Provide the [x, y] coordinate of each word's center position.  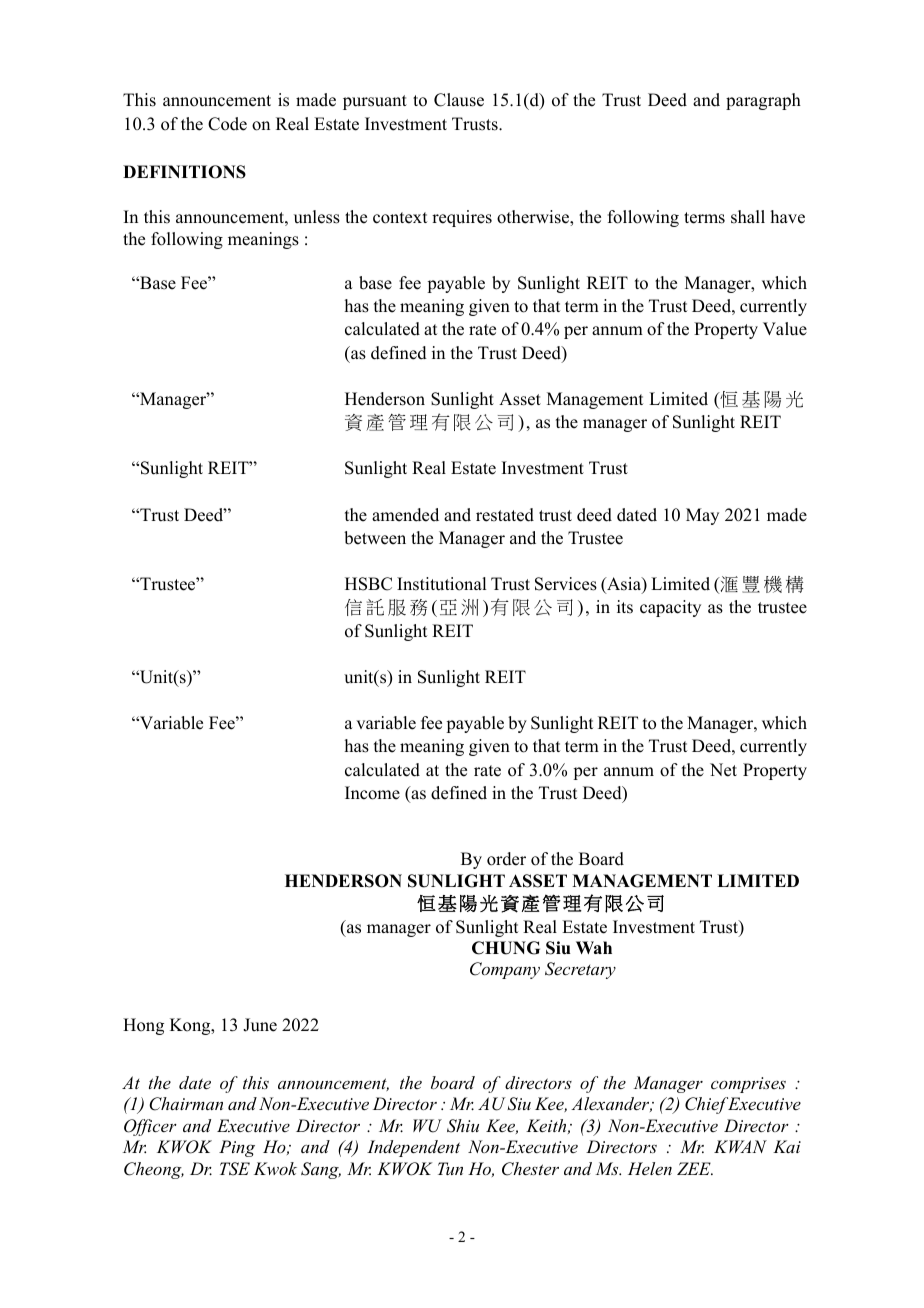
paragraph [763, 101]
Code [227, 124]
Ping [237, 1148]
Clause [459, 100]
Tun [450, 1168]
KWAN [740, 1146]
